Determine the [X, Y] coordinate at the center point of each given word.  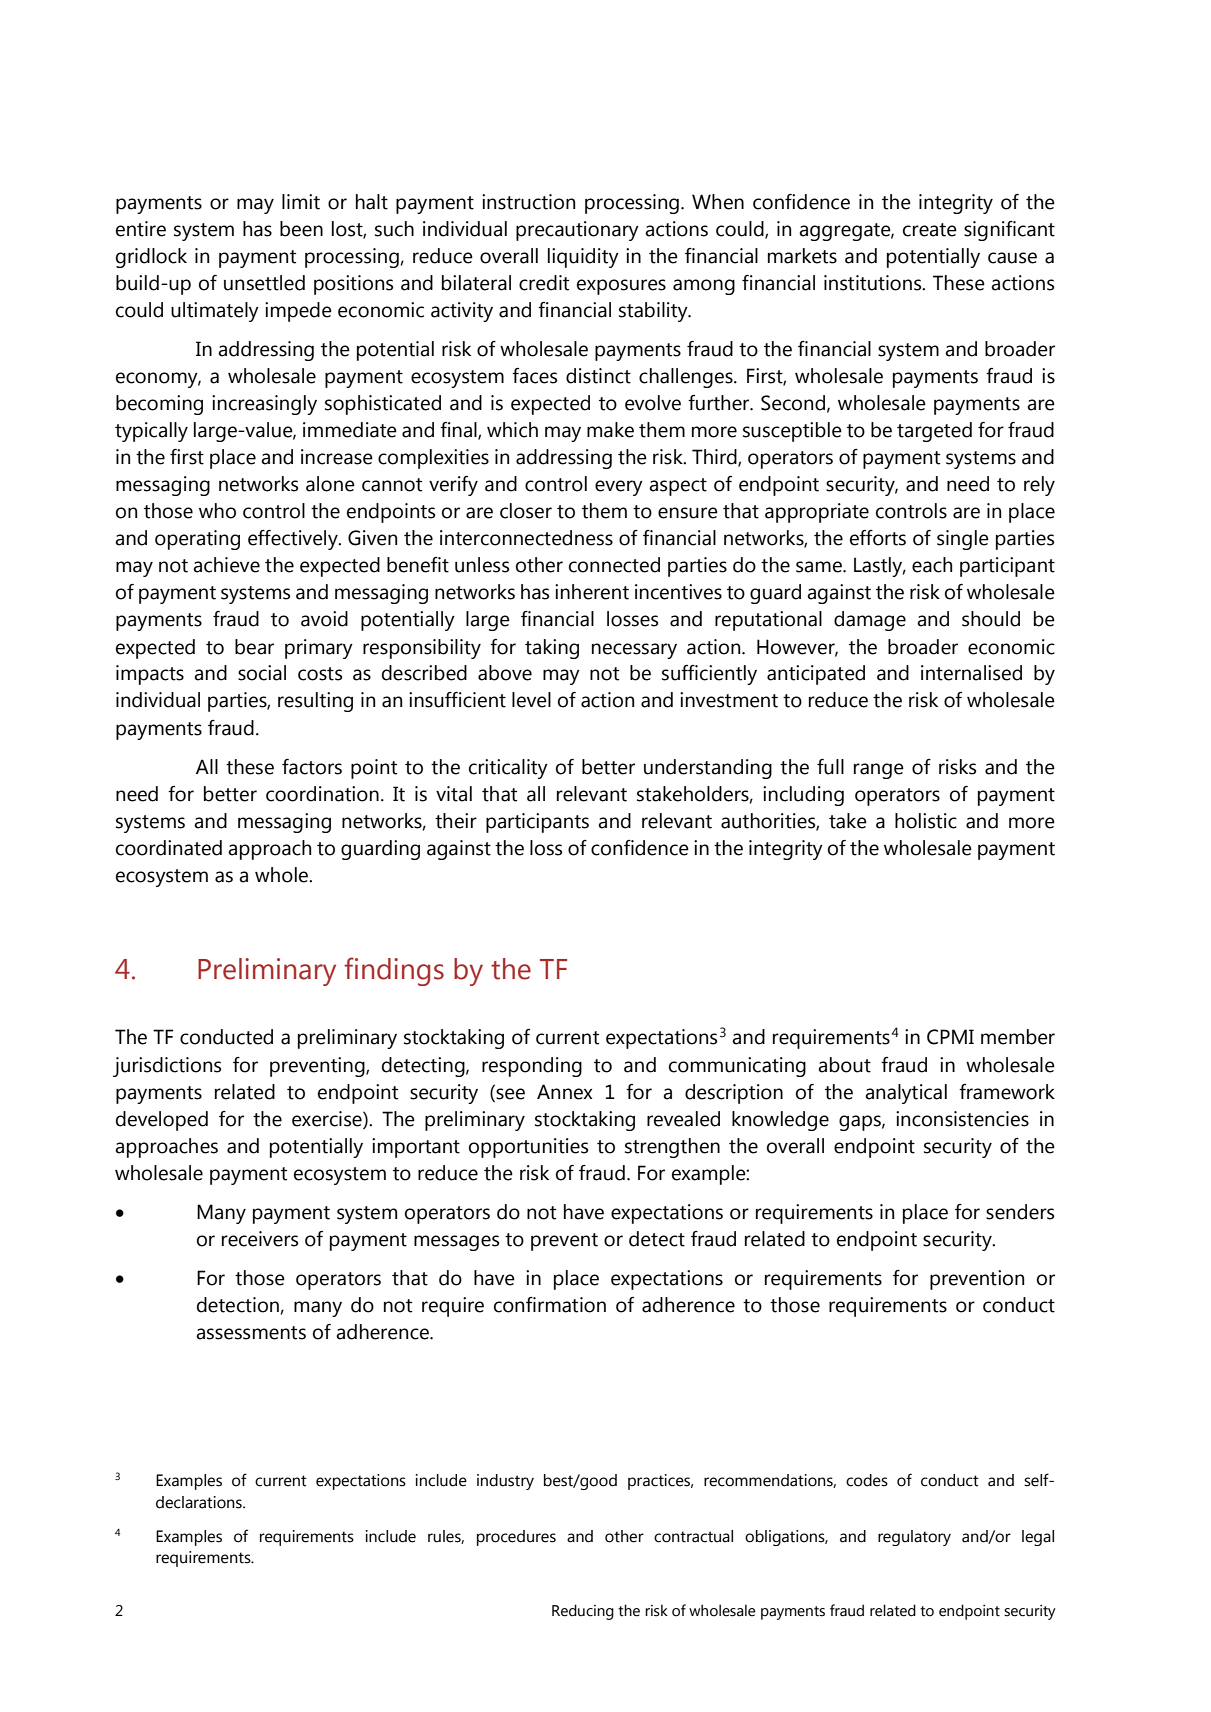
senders [1020, 1212]
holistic [926, 821]
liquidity [583, 258]
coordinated [169, 848]
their [456, 821]
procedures [516, 1538]
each [932, 565]
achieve [226, 565]
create [930, 230]
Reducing [583, 1612]
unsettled [264, 283]
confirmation [550, 1305]
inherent [592, 592]
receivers [260, 1239]
